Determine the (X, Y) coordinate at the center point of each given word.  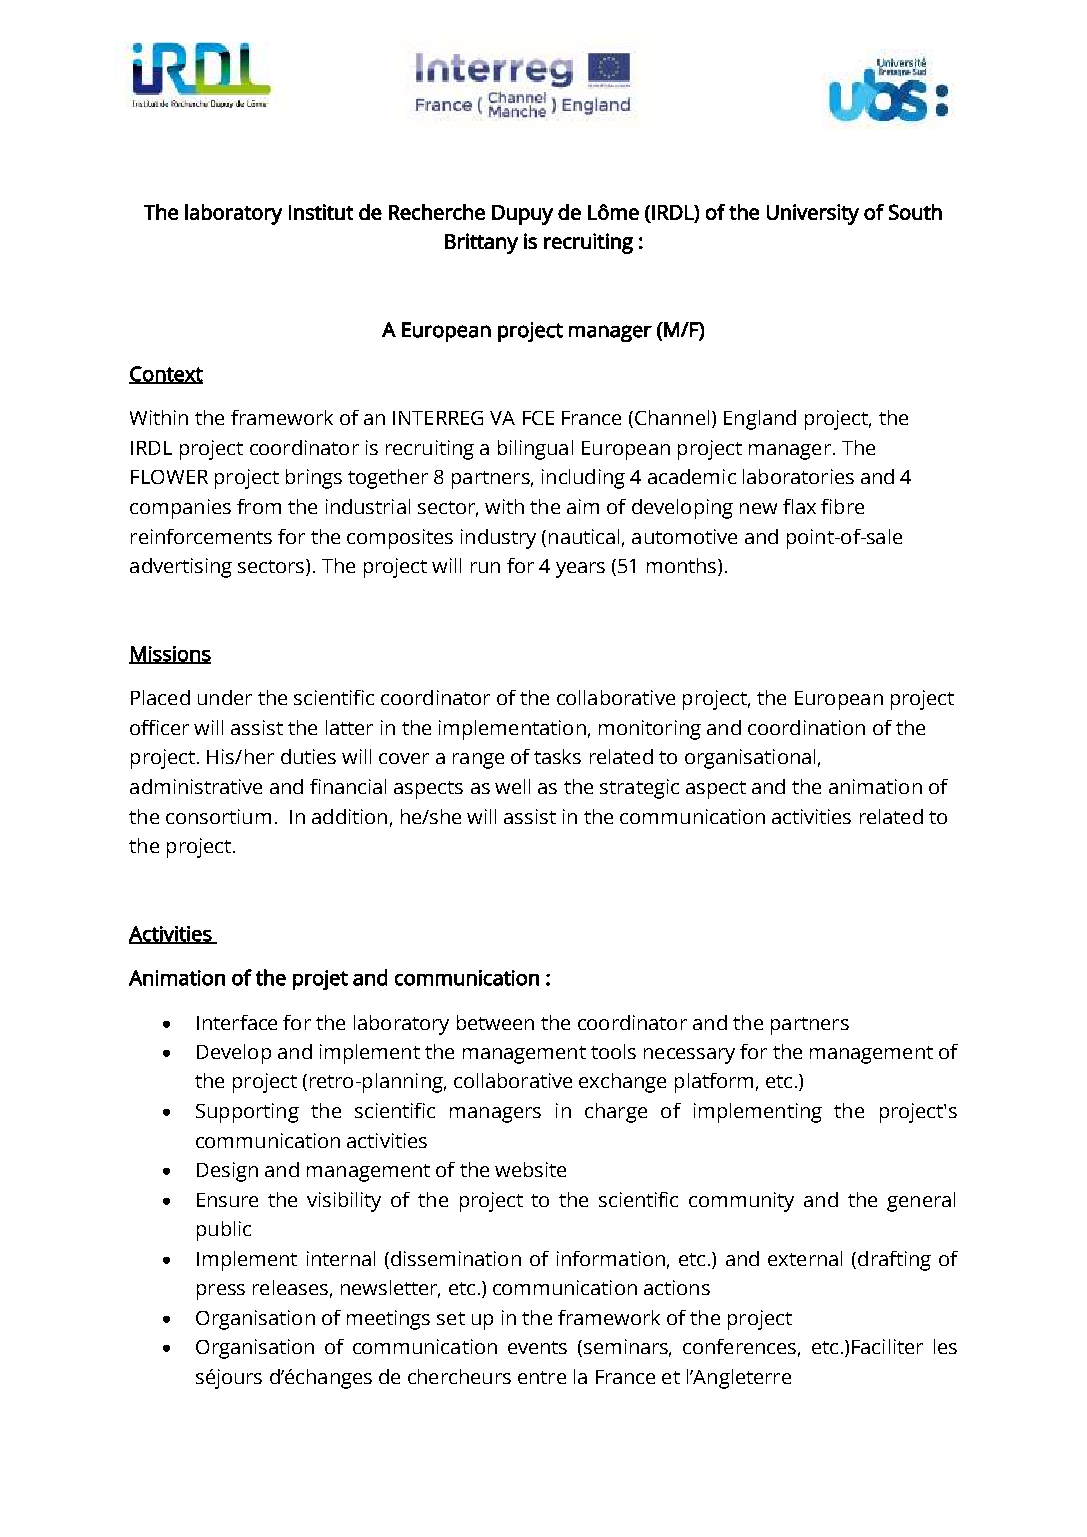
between (495, 1022)
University (813, 214)
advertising (181, 568)
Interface (237, 1022)
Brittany (481, 243)
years (580, 570)
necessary (689, 1056)
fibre (842, 506)
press (221, 1292)
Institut (321, 212)
